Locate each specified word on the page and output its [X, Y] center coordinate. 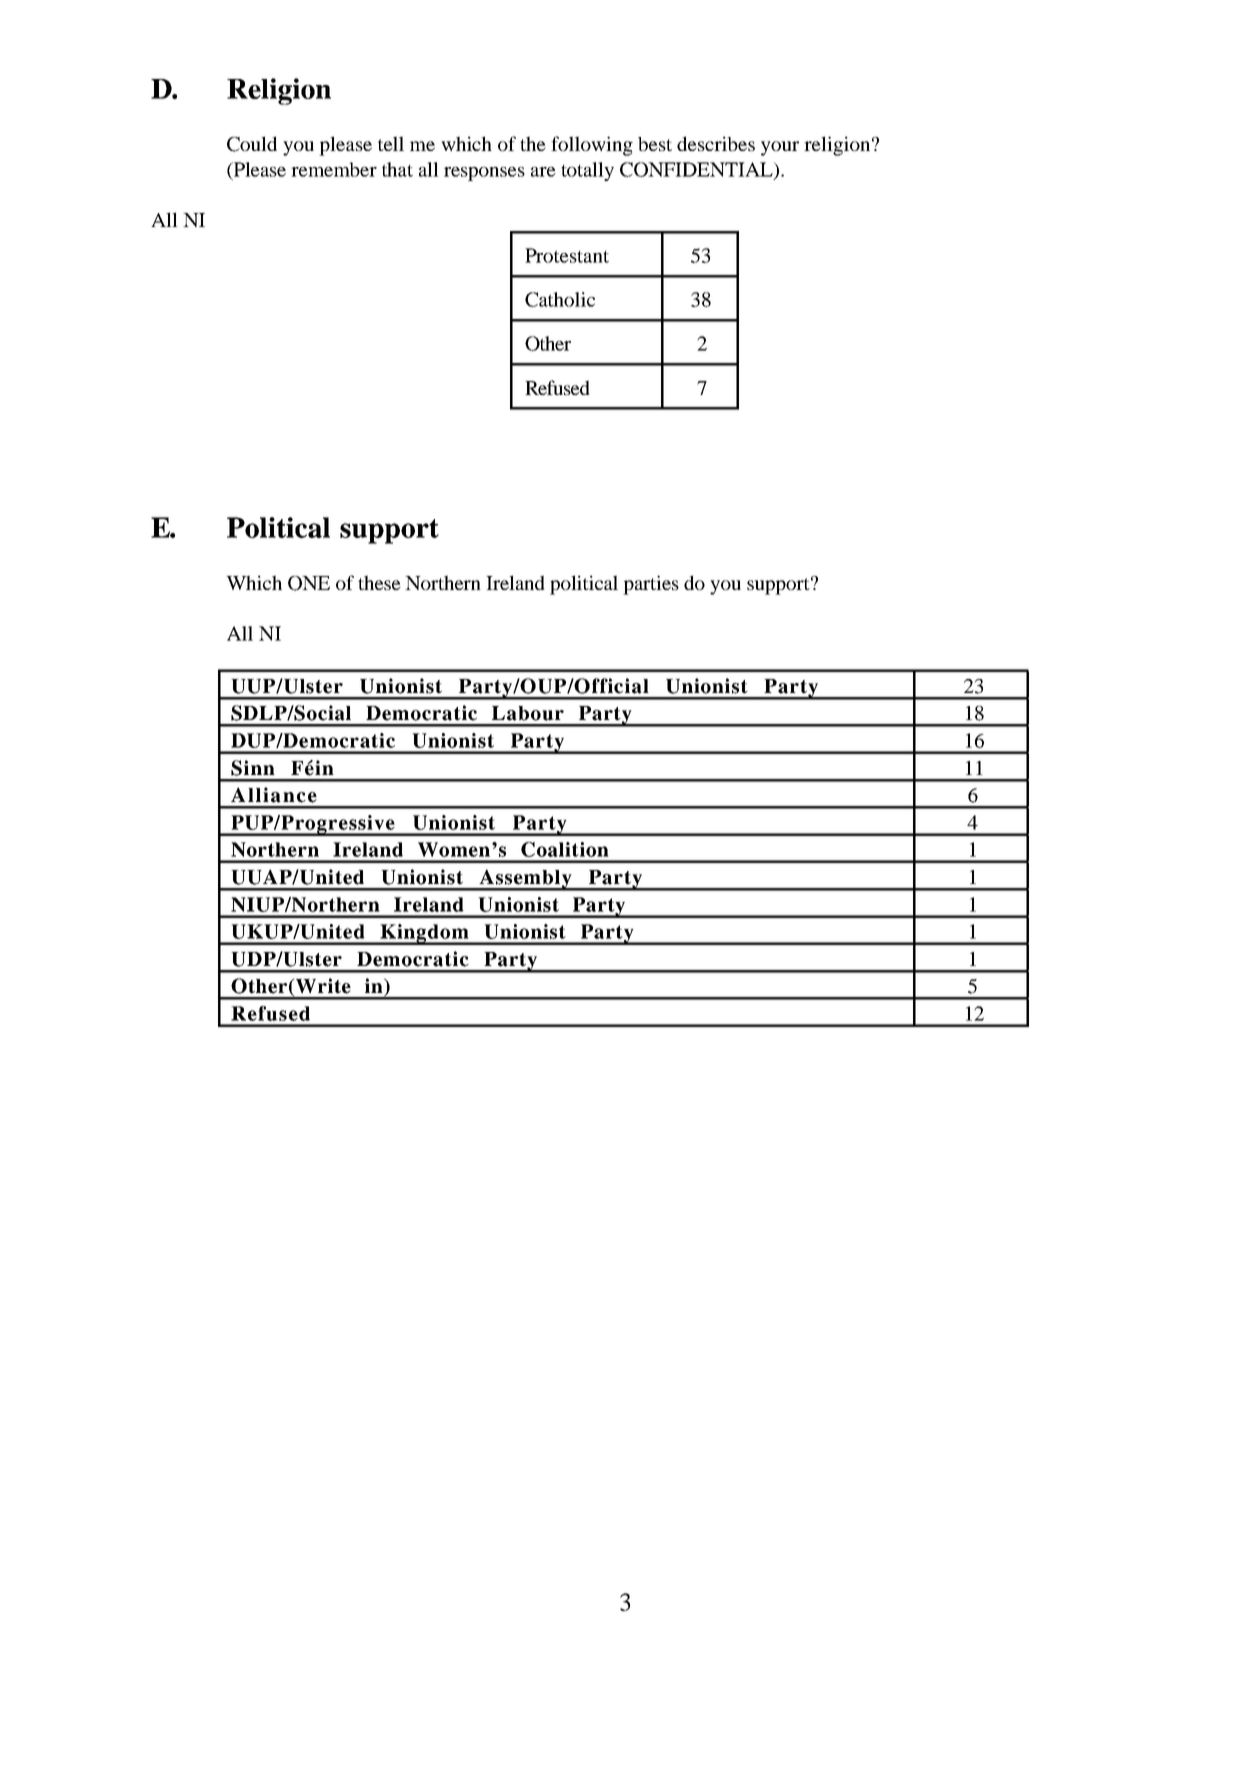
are [543, 172]
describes [716, 143]
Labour [528, 713]
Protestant [567, 255]
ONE [309, 583]
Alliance [274, 795]
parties [651, 585]
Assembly [525, 880]
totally [587, 171]
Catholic [560, 299]
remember [334, 169]
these [379, 582]
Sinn [253, 768]
